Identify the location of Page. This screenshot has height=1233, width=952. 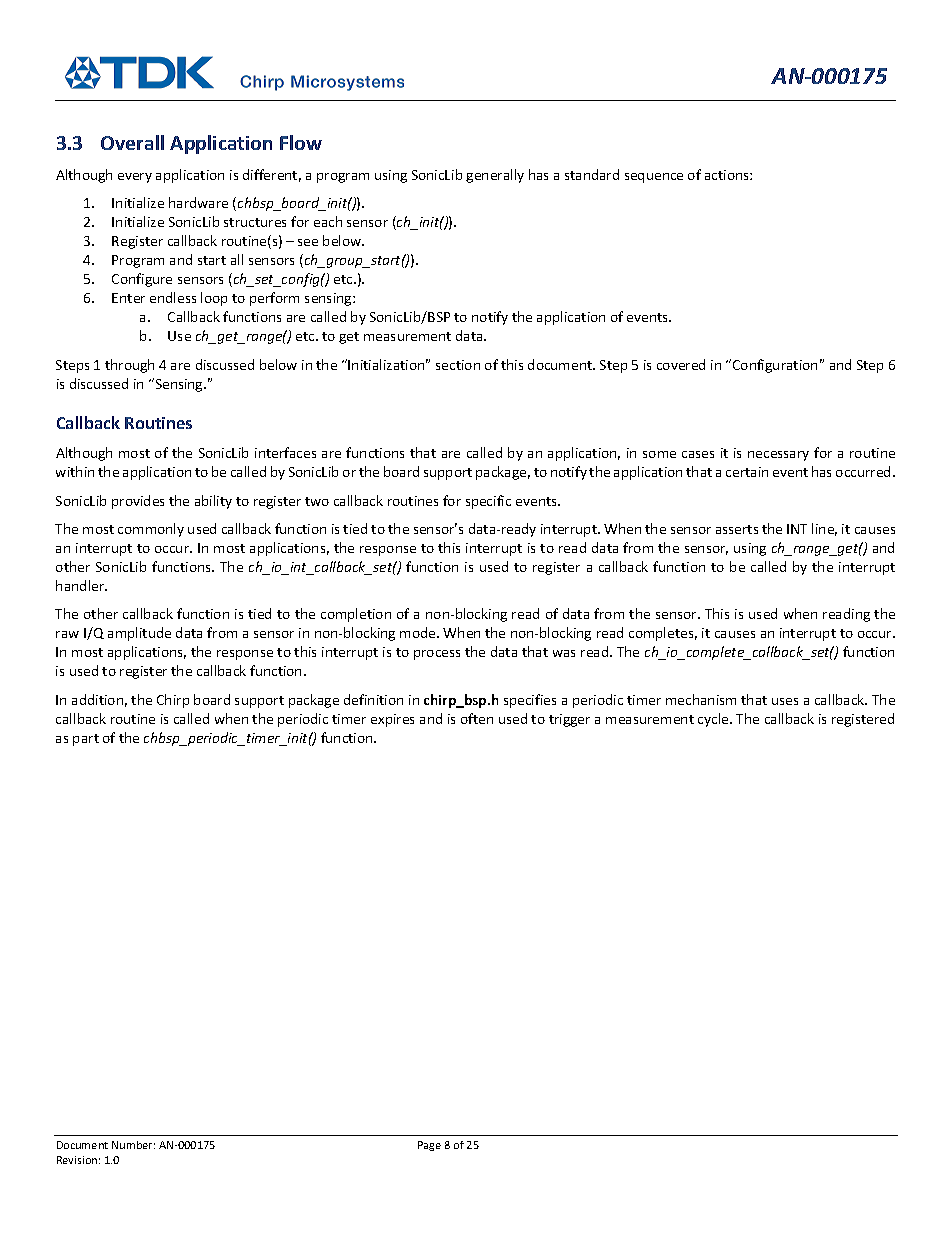
(429, 1146).
